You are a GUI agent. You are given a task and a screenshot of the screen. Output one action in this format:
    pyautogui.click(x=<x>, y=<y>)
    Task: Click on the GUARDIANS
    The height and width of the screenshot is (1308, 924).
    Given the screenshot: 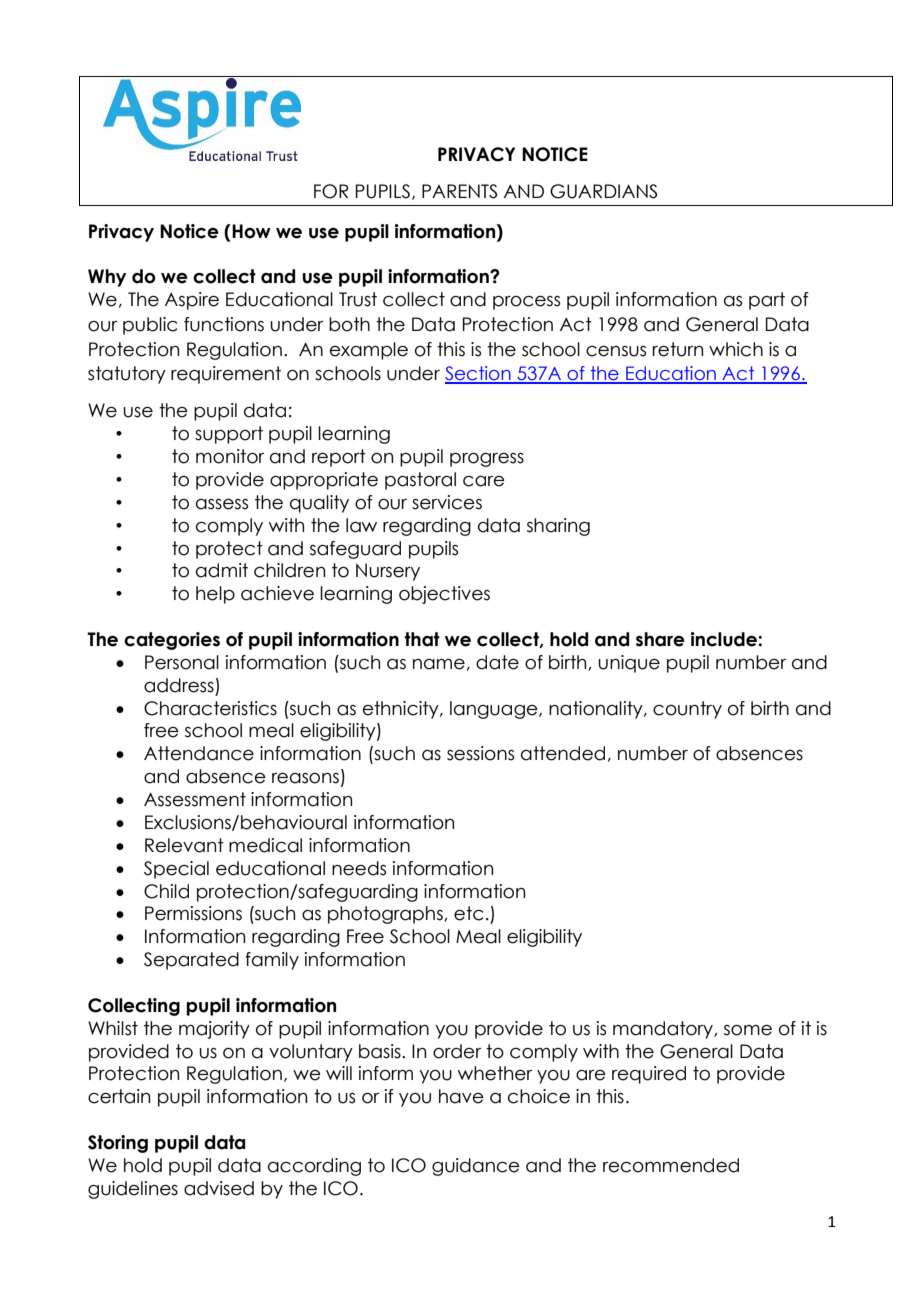 What is the action you would take?
    pyautogui.click(x=603, y=191)
